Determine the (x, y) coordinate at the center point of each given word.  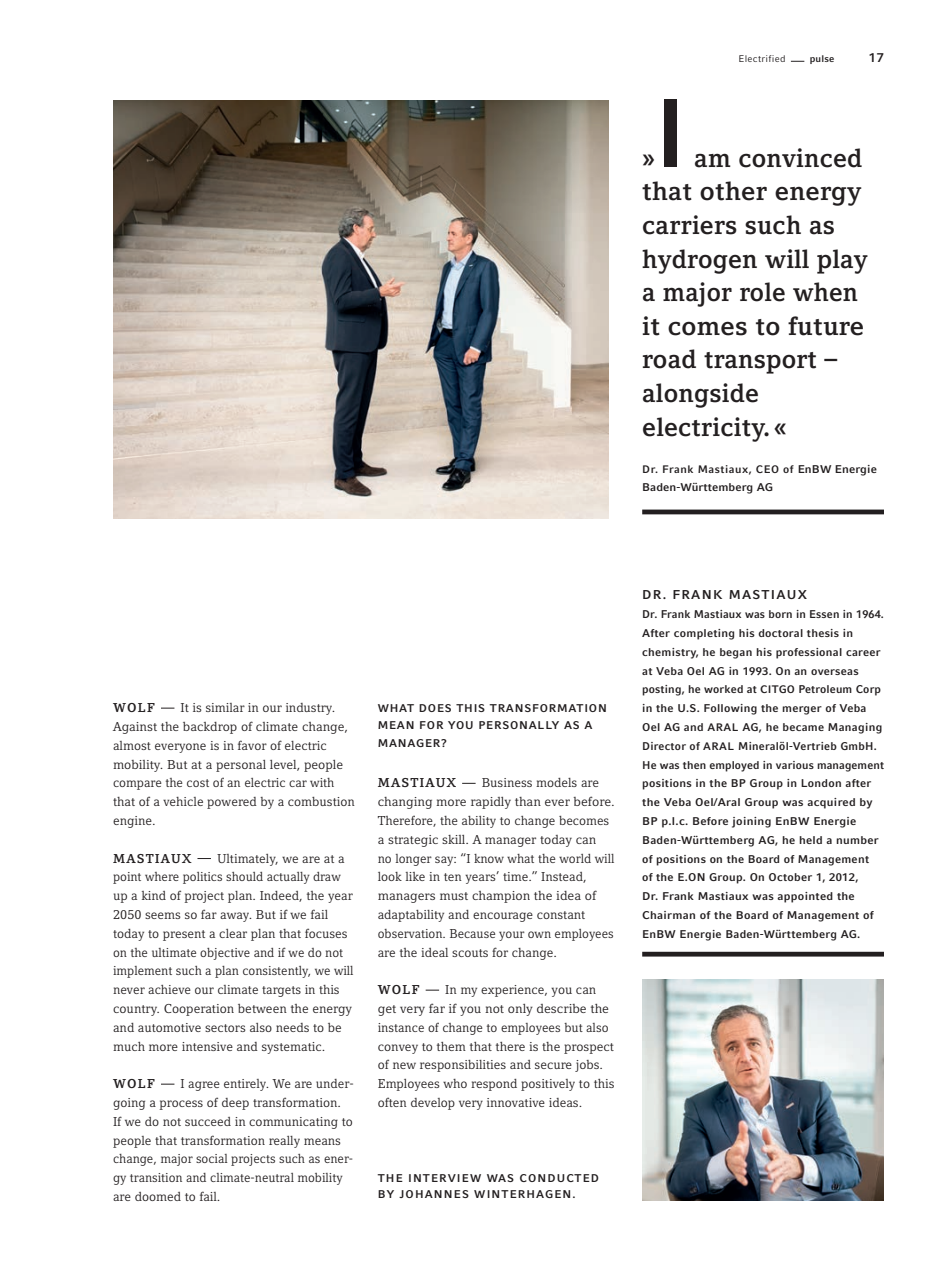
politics (202, 878)
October (790, 877)
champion (501, 897)
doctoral (780, 633)
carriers (690, 225)
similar (225, 707)
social (212, 1158)
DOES (435, 708)
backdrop (210, 728)
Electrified (762, 58)
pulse (822, 59)
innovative (516, 1102)
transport (760, 363)
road (669, 359)
